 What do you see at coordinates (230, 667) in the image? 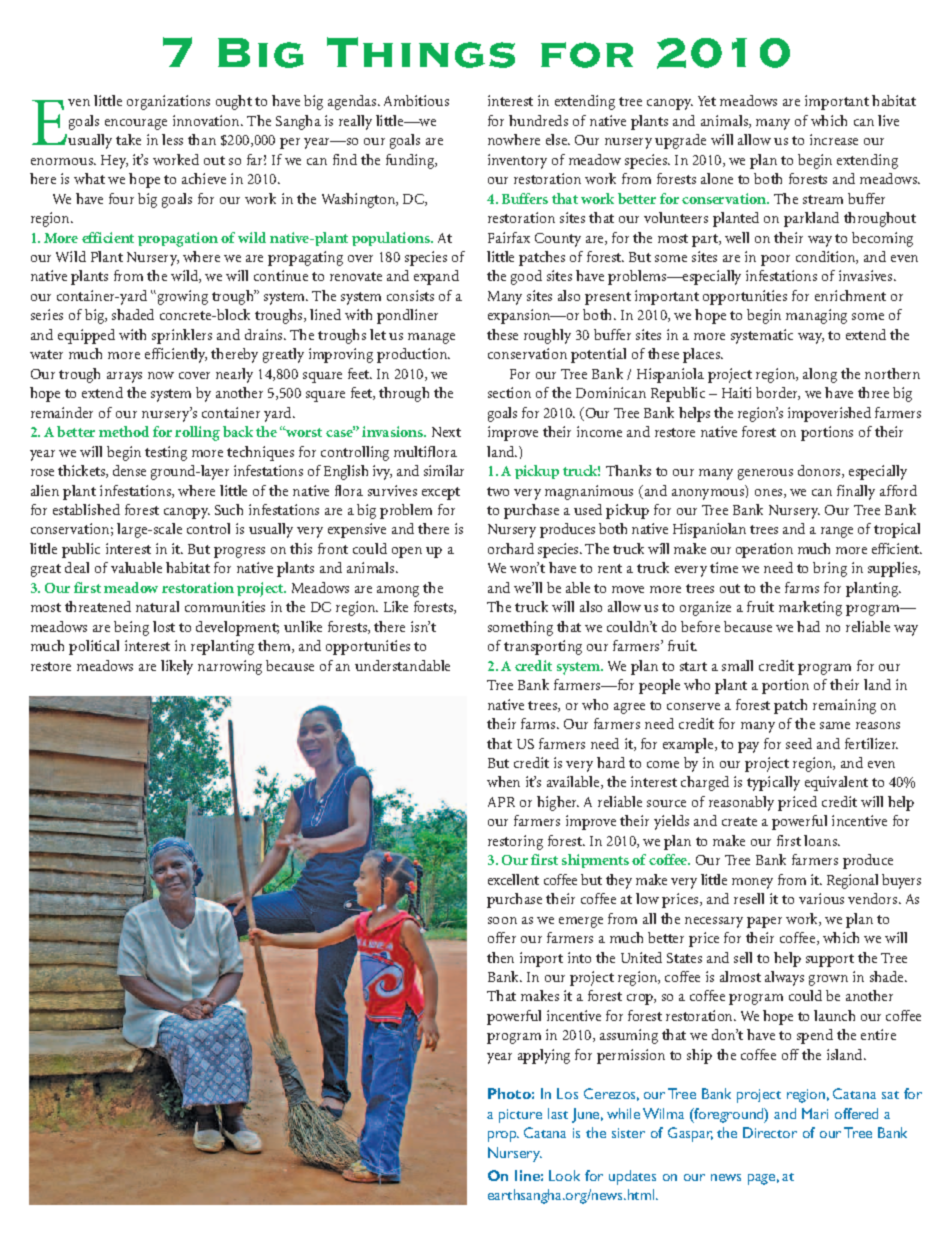
I see `narrowing` at bounding box center [230, 667].
